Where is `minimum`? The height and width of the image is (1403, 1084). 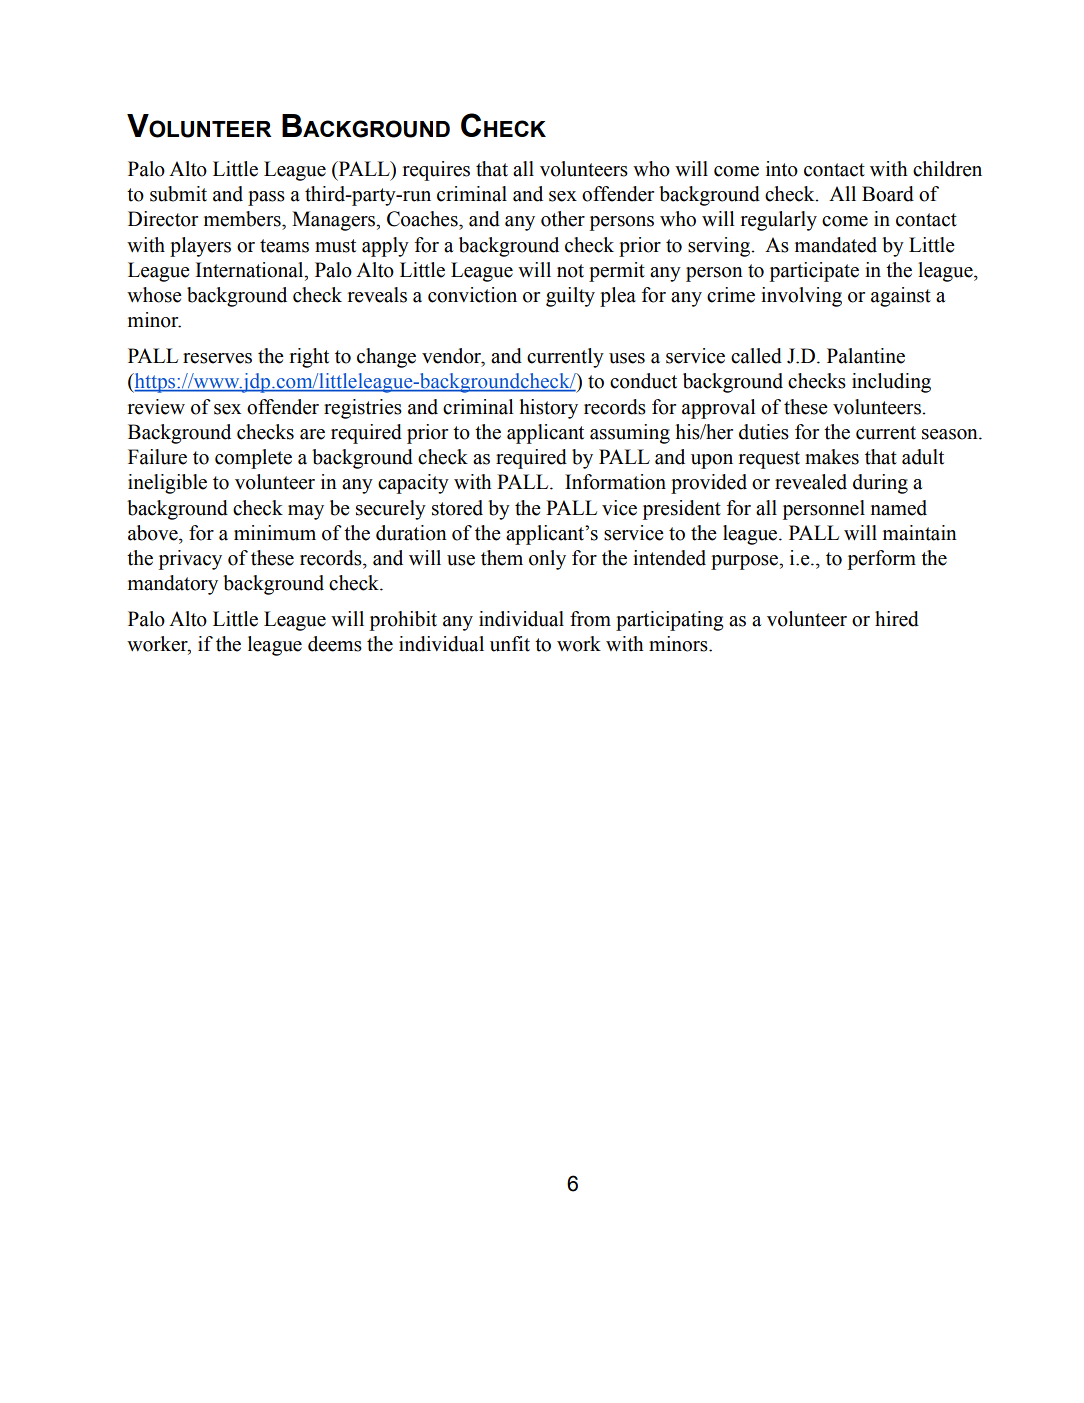 minimum is located at coordinates (275, 533).
